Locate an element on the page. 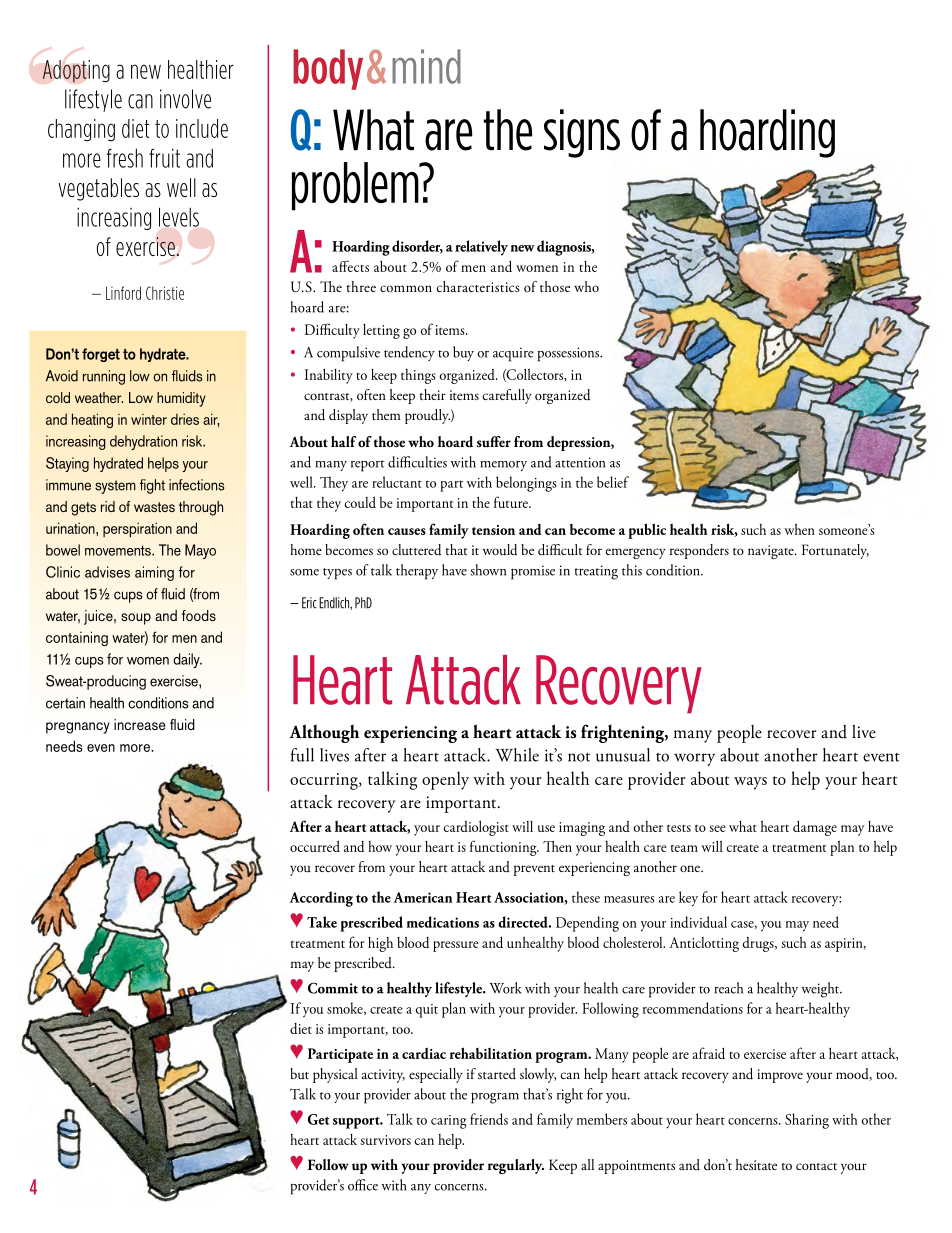 This image has width=952, height=1233. but is located at coordinates (299, 1073).
